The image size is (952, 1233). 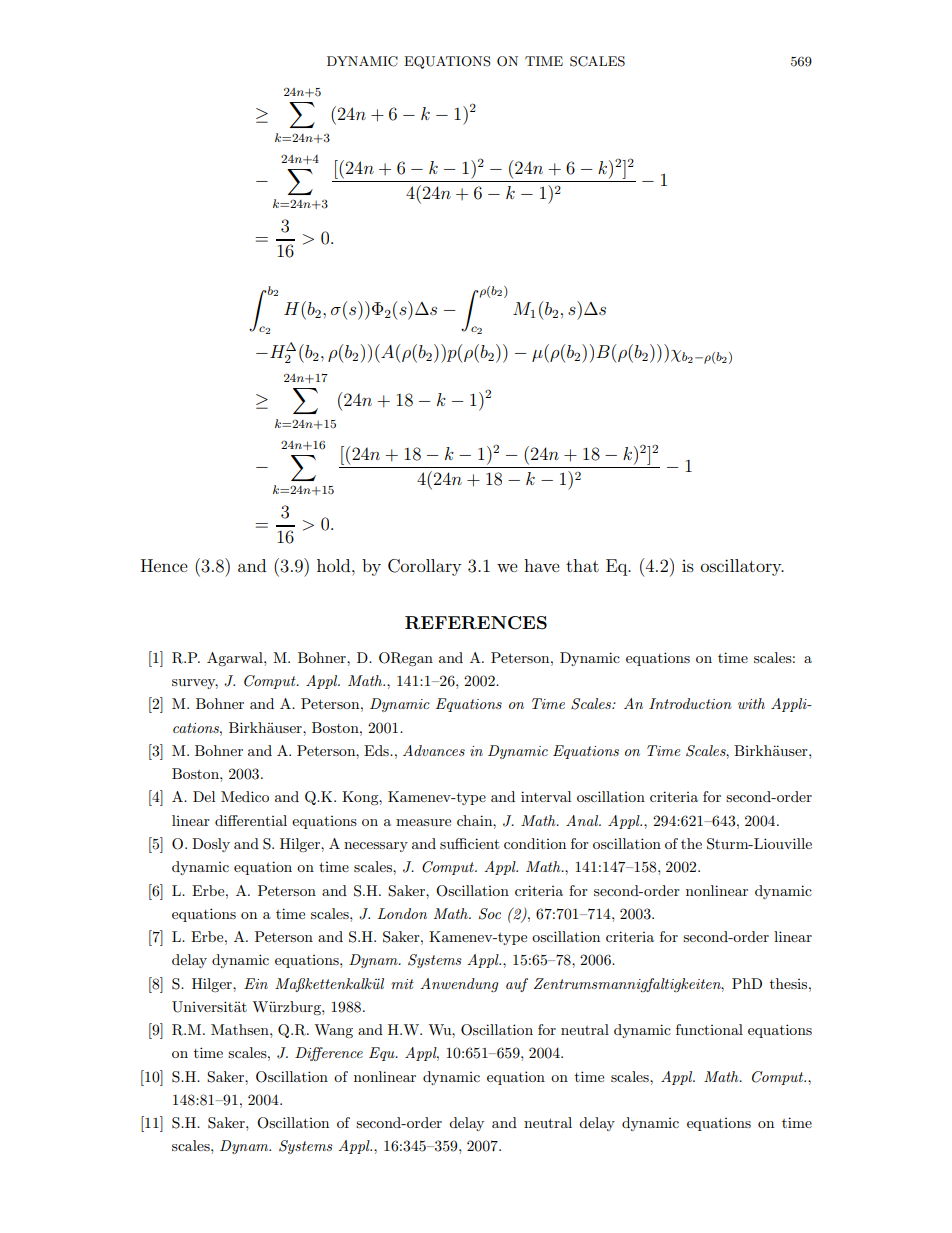 What do you see at coordinates (164, 565) in the document?
I see `Hence` at bounding box center [164, 565].
